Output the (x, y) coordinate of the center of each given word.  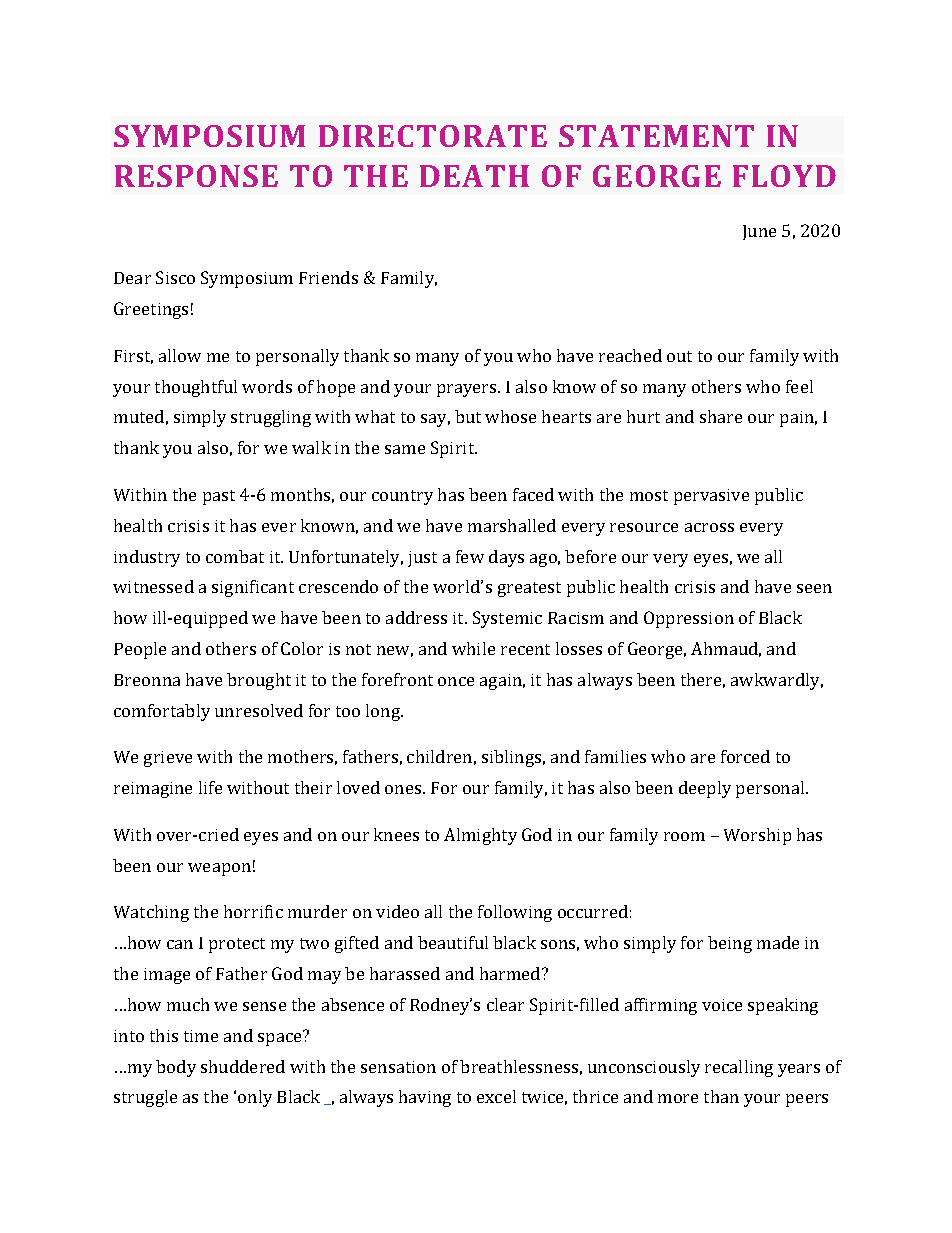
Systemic (507, 619)
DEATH (474, 176)
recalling (739, 1068)
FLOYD (784, 176)
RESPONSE (196, 176)
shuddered (243, 1066)
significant (253, 588)
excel (496, 1096)
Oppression (689, 619)
